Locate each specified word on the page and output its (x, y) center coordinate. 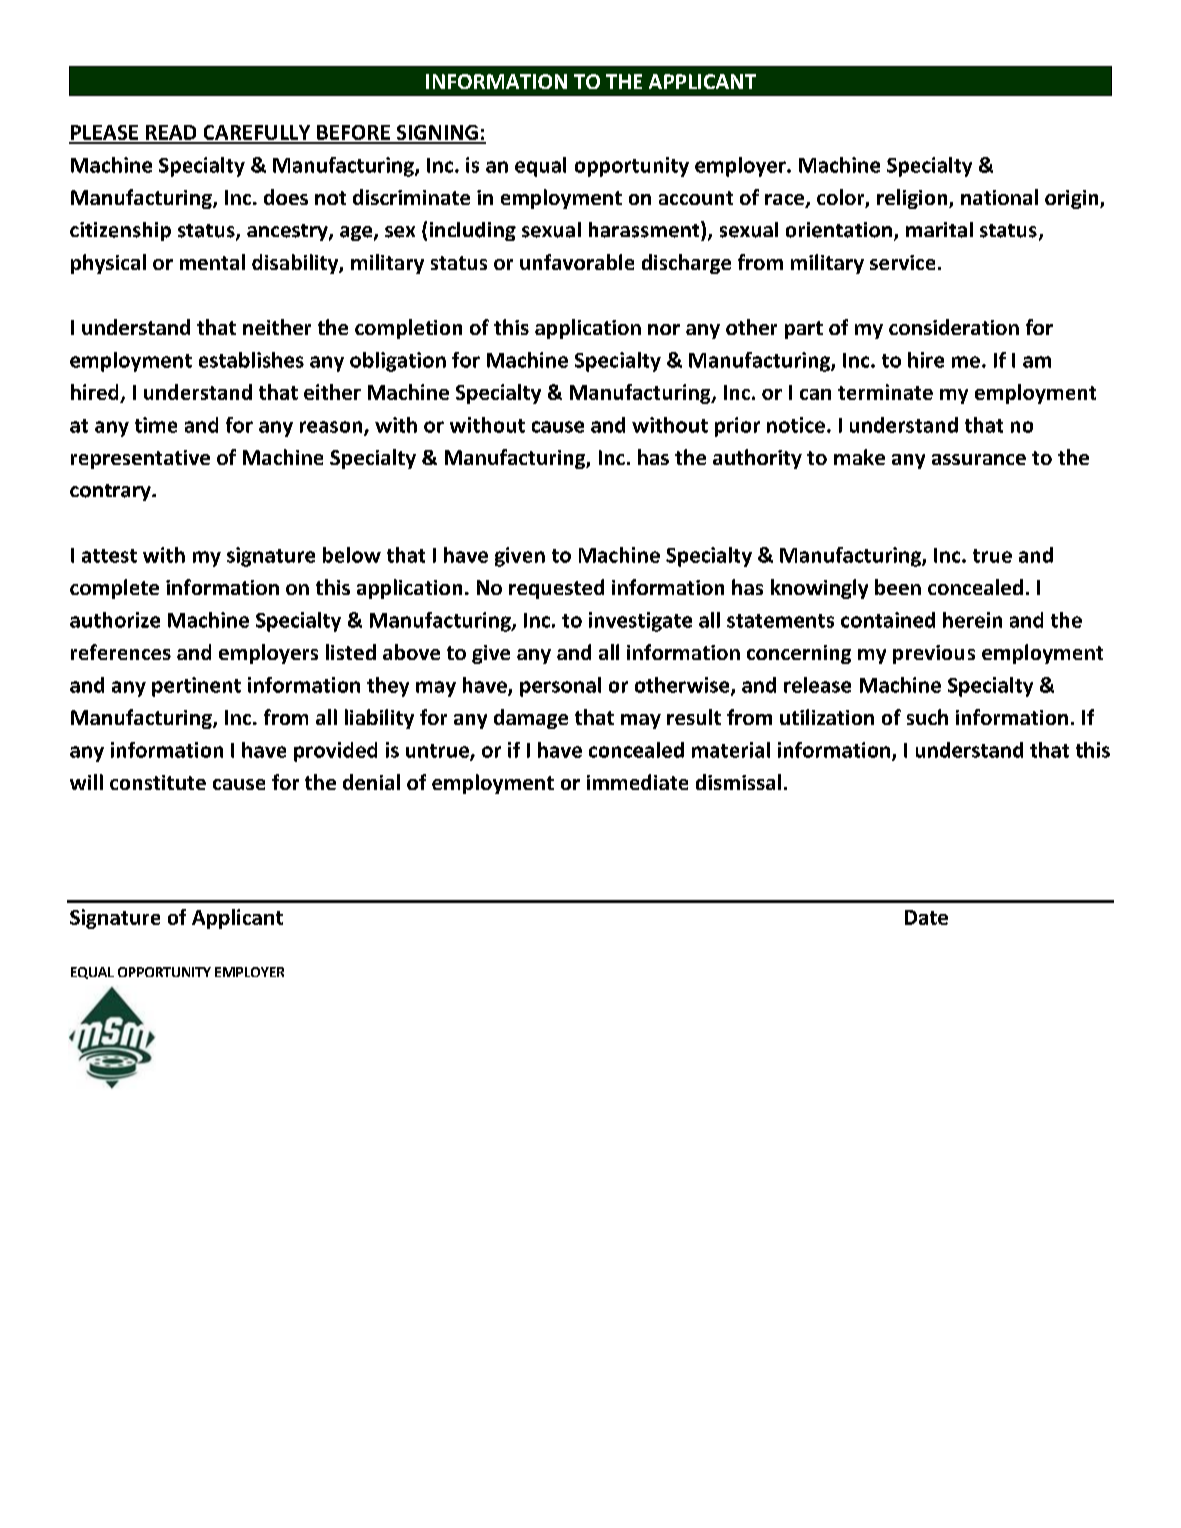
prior (737, 427)
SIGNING (437, 134)
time (156, 425)
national (999, 197)
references (121, 652)
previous (934, 654)
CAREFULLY (257, 134)
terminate (885, 392)
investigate (640, 622)
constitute (158, 782)
